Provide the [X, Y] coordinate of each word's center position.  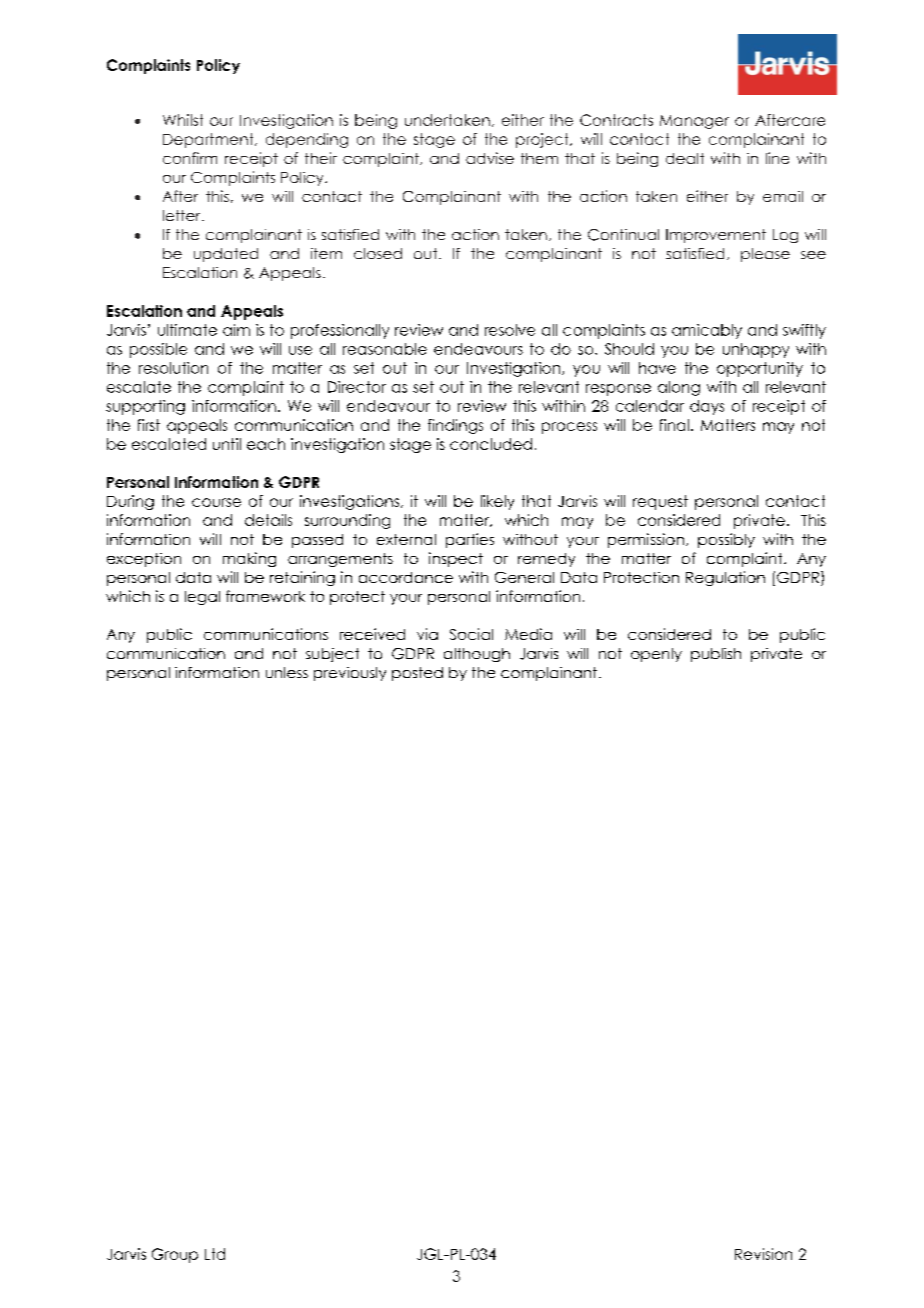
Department [209, 140]
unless [287, 672]
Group [175, 1255]
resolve [510, 330]
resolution [173, 368]
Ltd [215, 1254]
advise [490, 158]
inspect [456, 559]
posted [417, 674]
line [777, 158]
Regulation [725, 578]
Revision [763, 1254]
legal [202, 598]
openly [656, 655]
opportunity [760, 369]
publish [716, 655]
